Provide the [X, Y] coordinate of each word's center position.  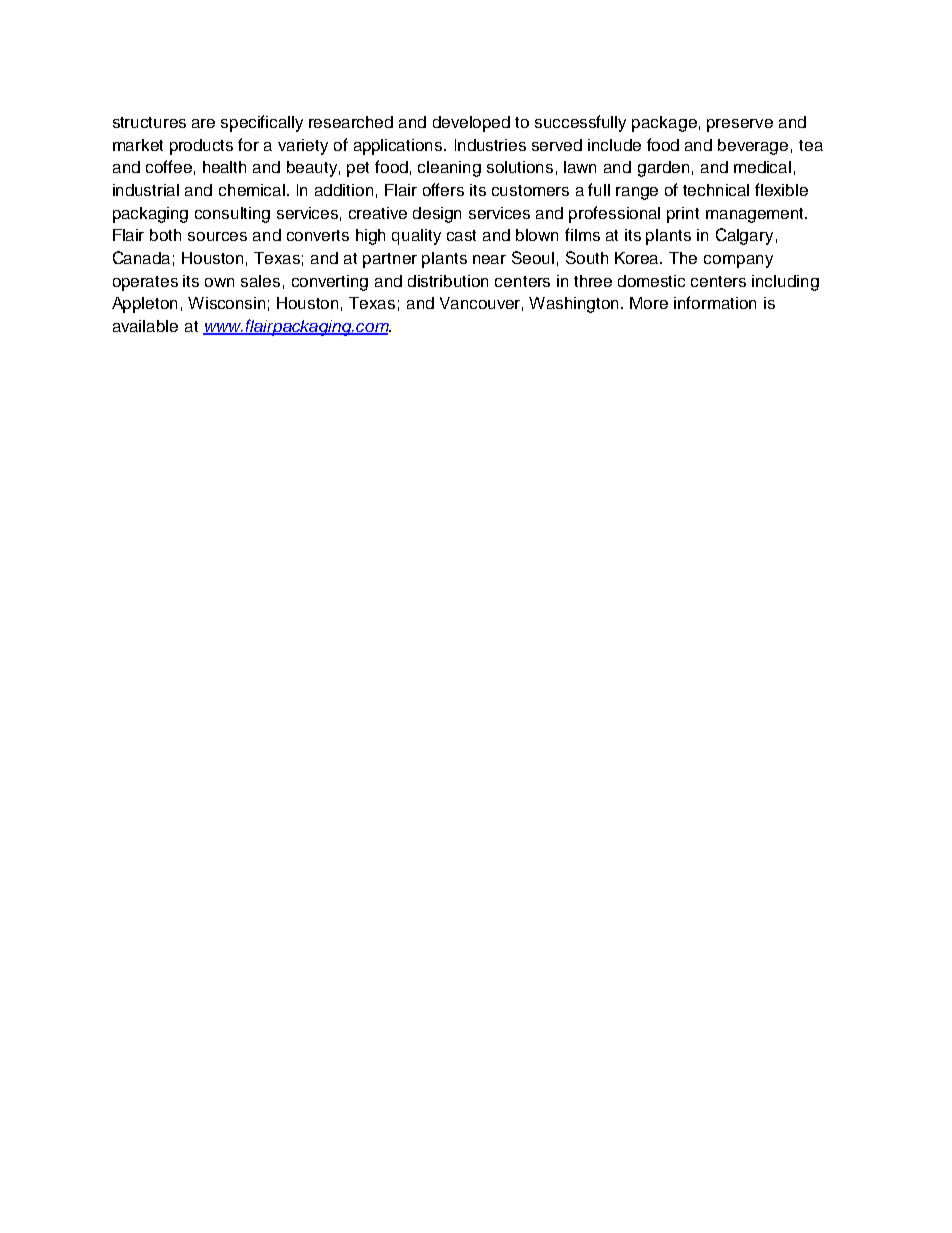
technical [716, 190]
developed [471, 124]
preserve [740, 125]
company [738, 261]
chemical [253, 190]
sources [217, 236]
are [203, 123]
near [489, 259]
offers [443, 189]
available [145, 326]
